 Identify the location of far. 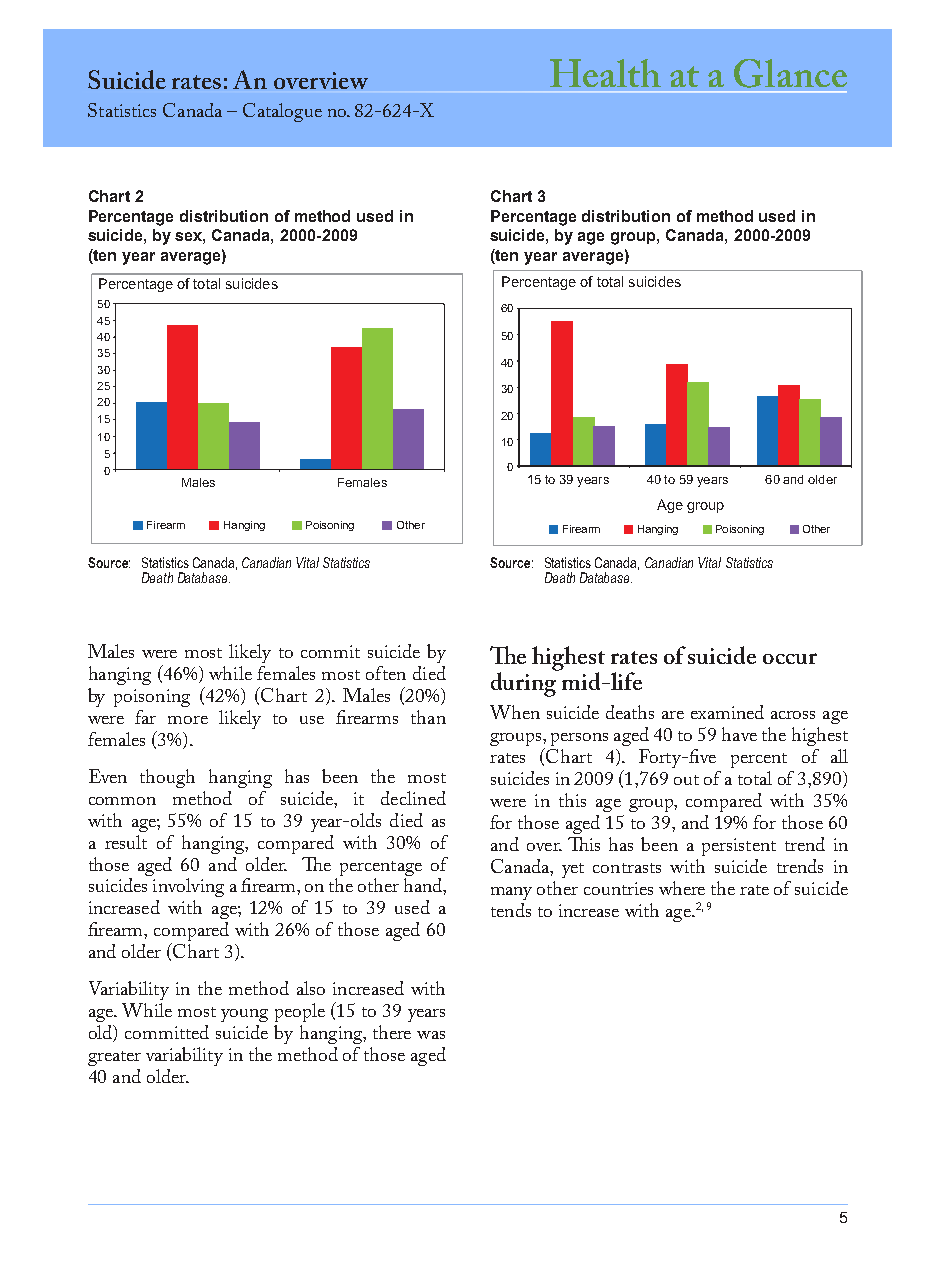
(145, 717).
